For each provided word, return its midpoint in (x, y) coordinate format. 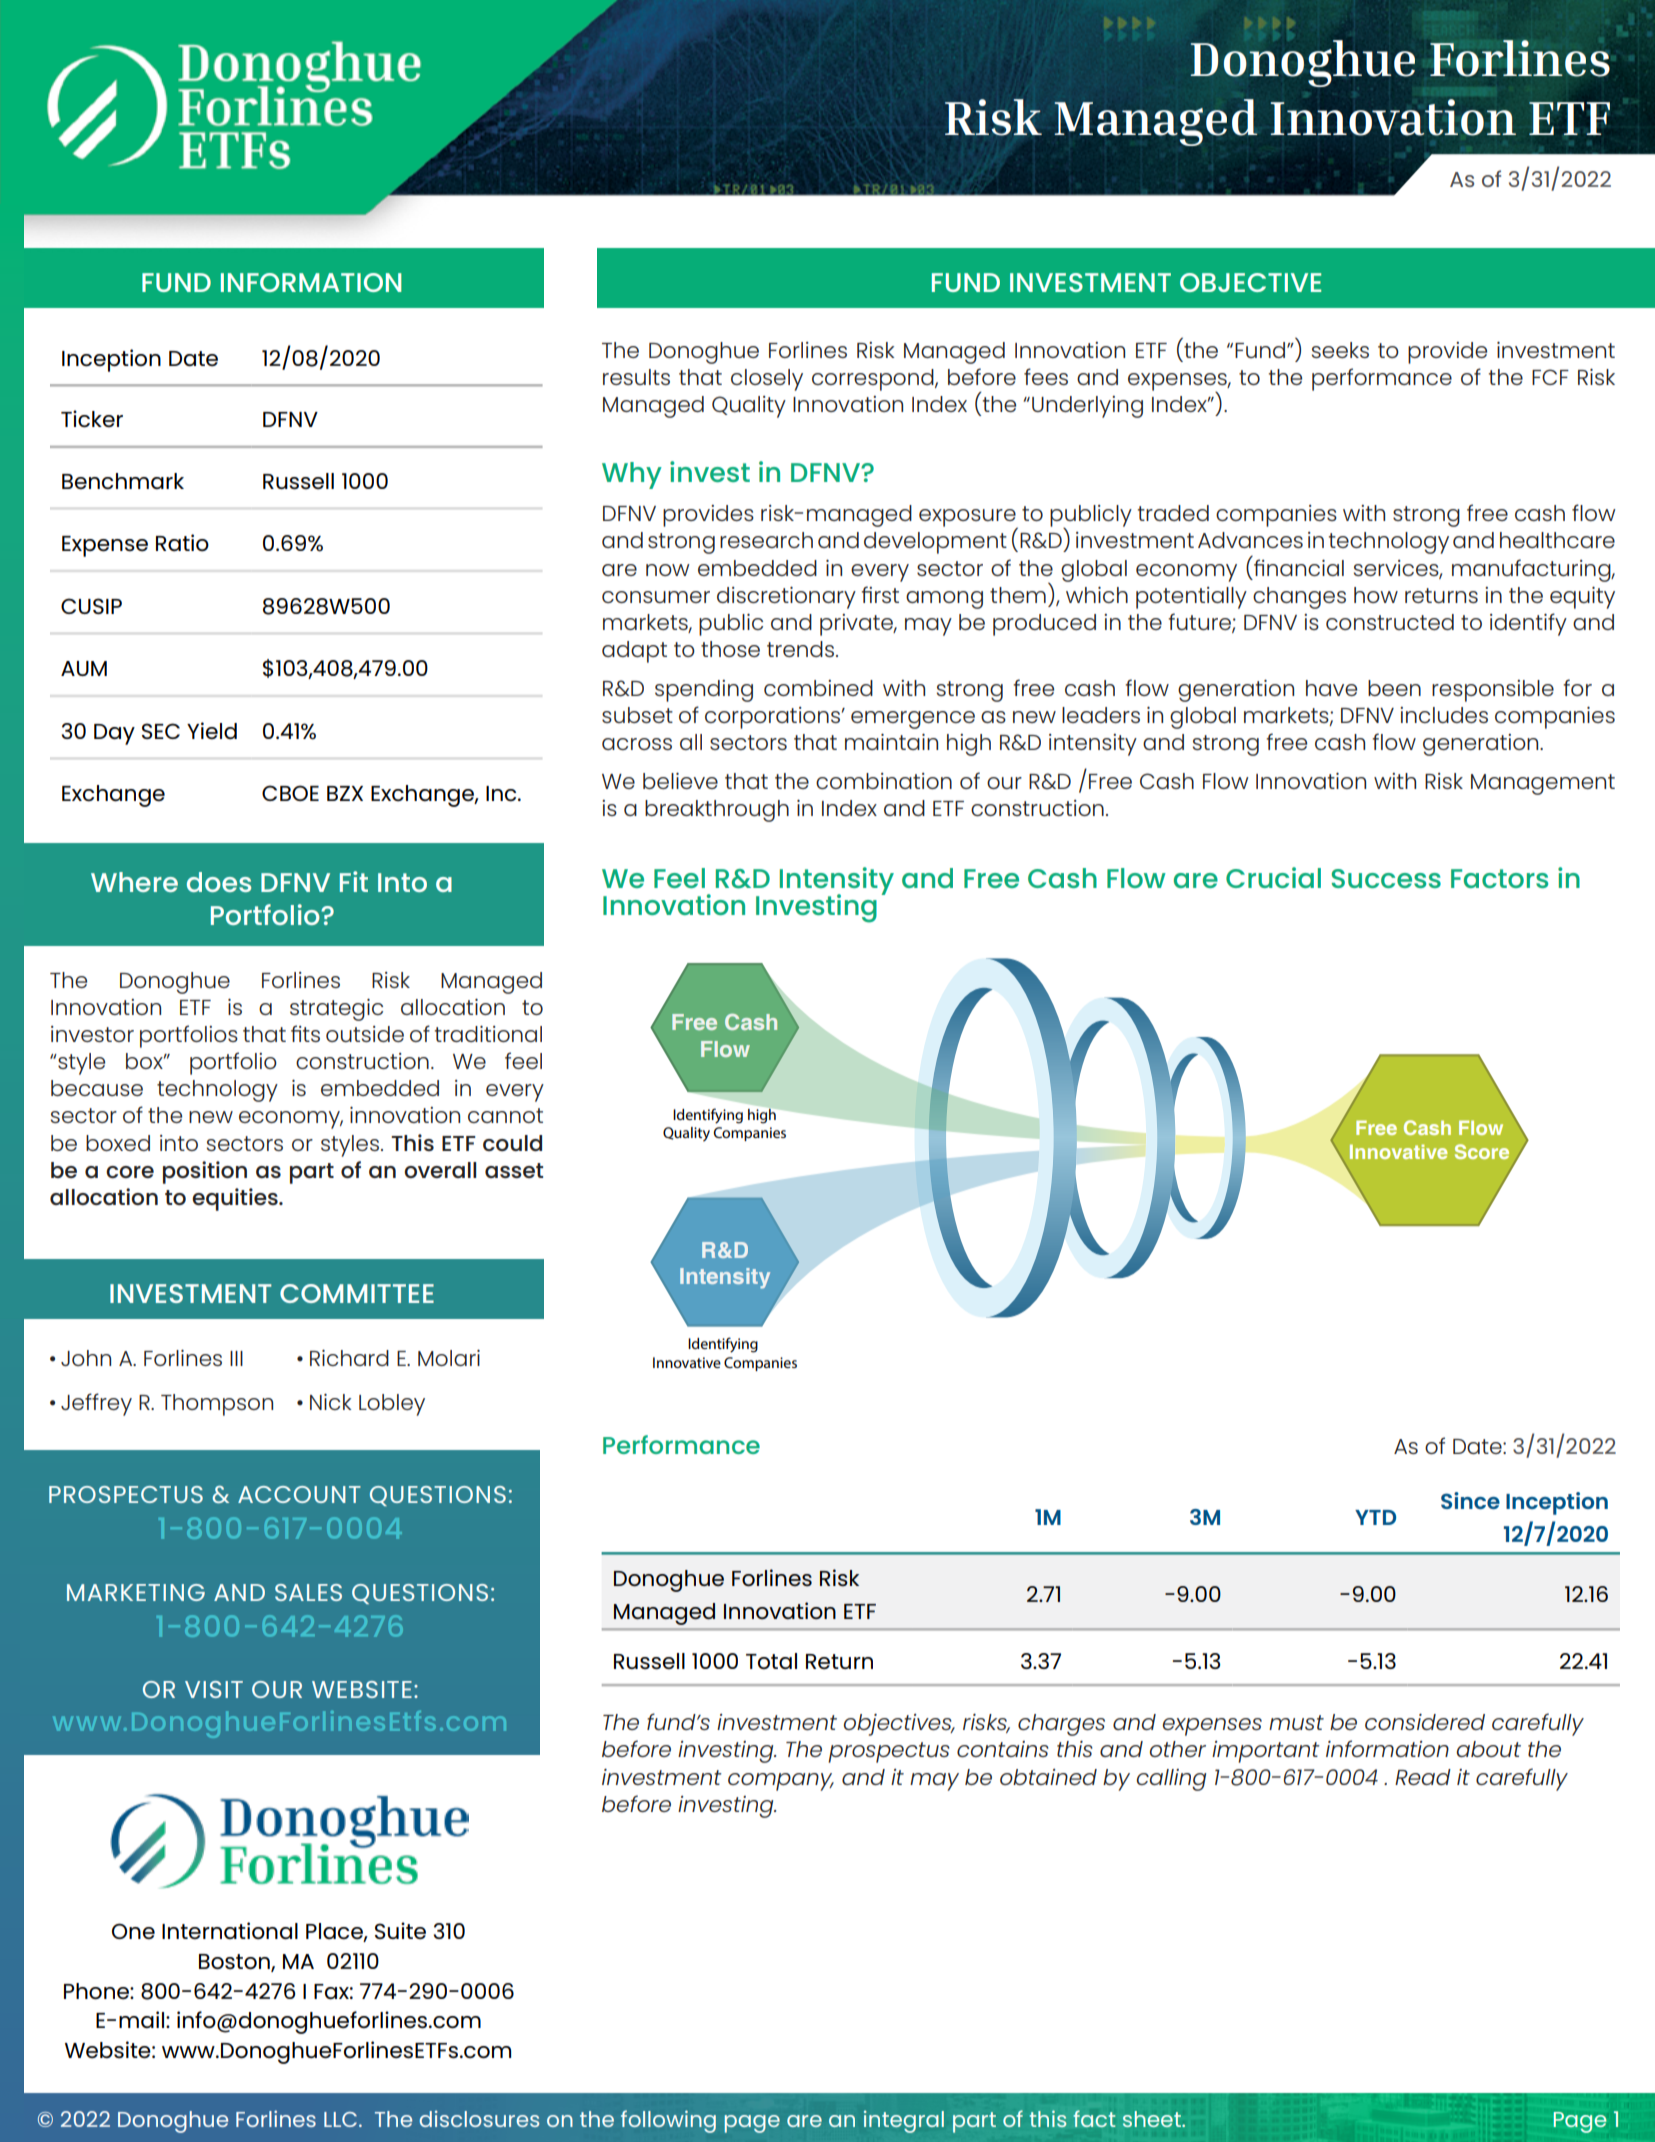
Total (771, 1661)
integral (904, 2122)
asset (514, 1170)
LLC (340, 2119)
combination (884, 781)
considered (1425, 1722)
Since (1470, 1500)
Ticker (92, 419)
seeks (1340, 350)
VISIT (214, 1689)
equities (236, 1199)
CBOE (290, 793)
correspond (874, 380)
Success (1386, 878)
